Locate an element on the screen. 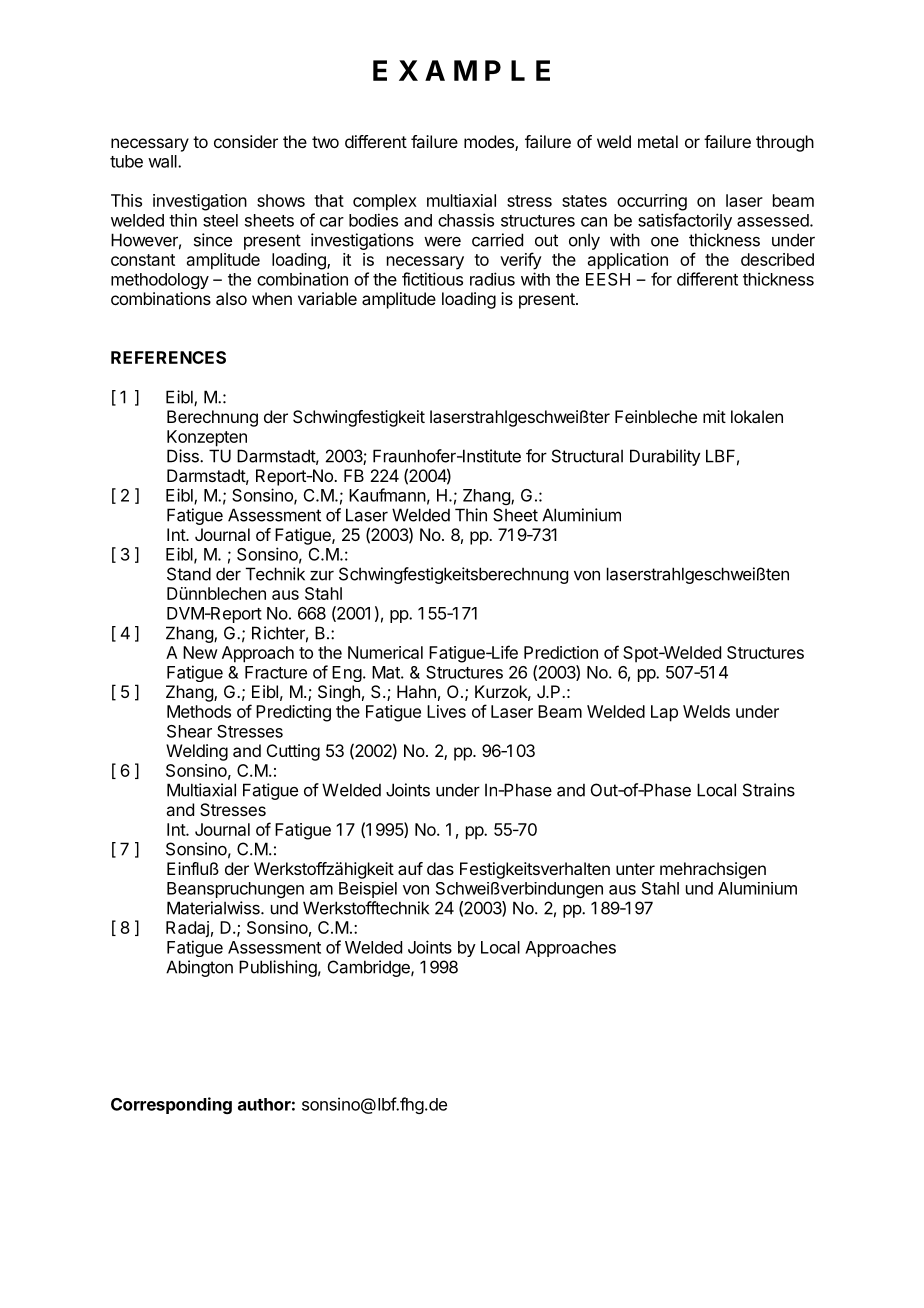 This screenshot has width=924, height=1308. unter is located at coordinates (635, 869).
